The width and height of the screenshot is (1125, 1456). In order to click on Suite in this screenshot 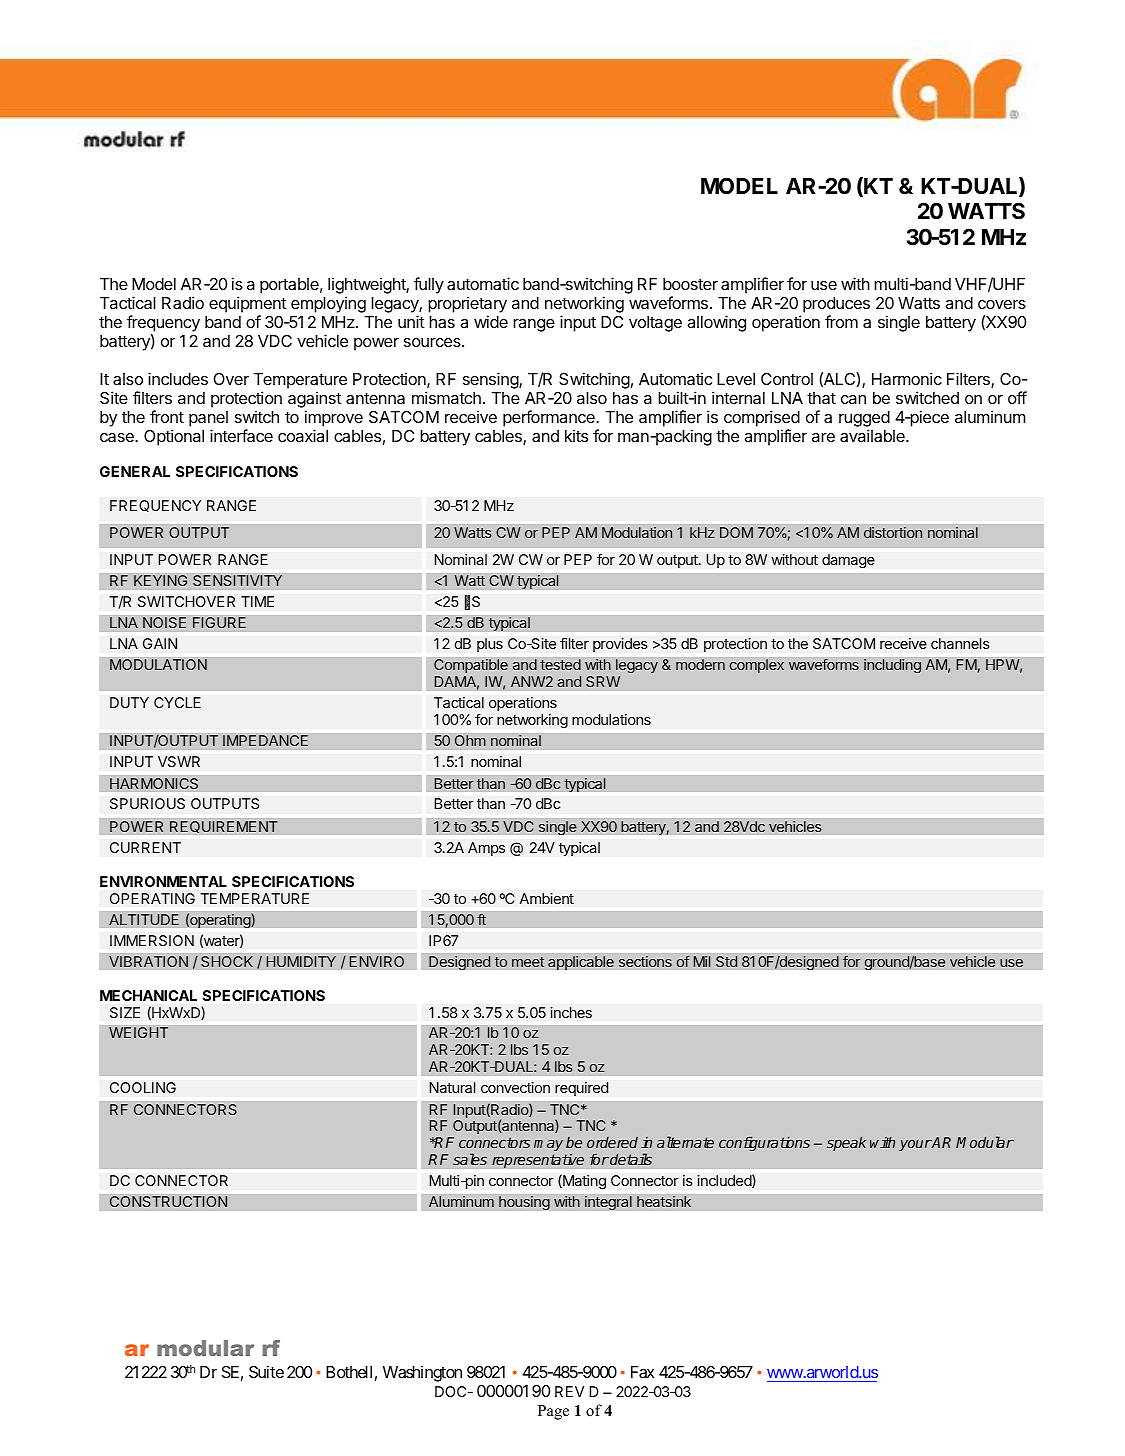, I will do `click(266, 1371)`.
